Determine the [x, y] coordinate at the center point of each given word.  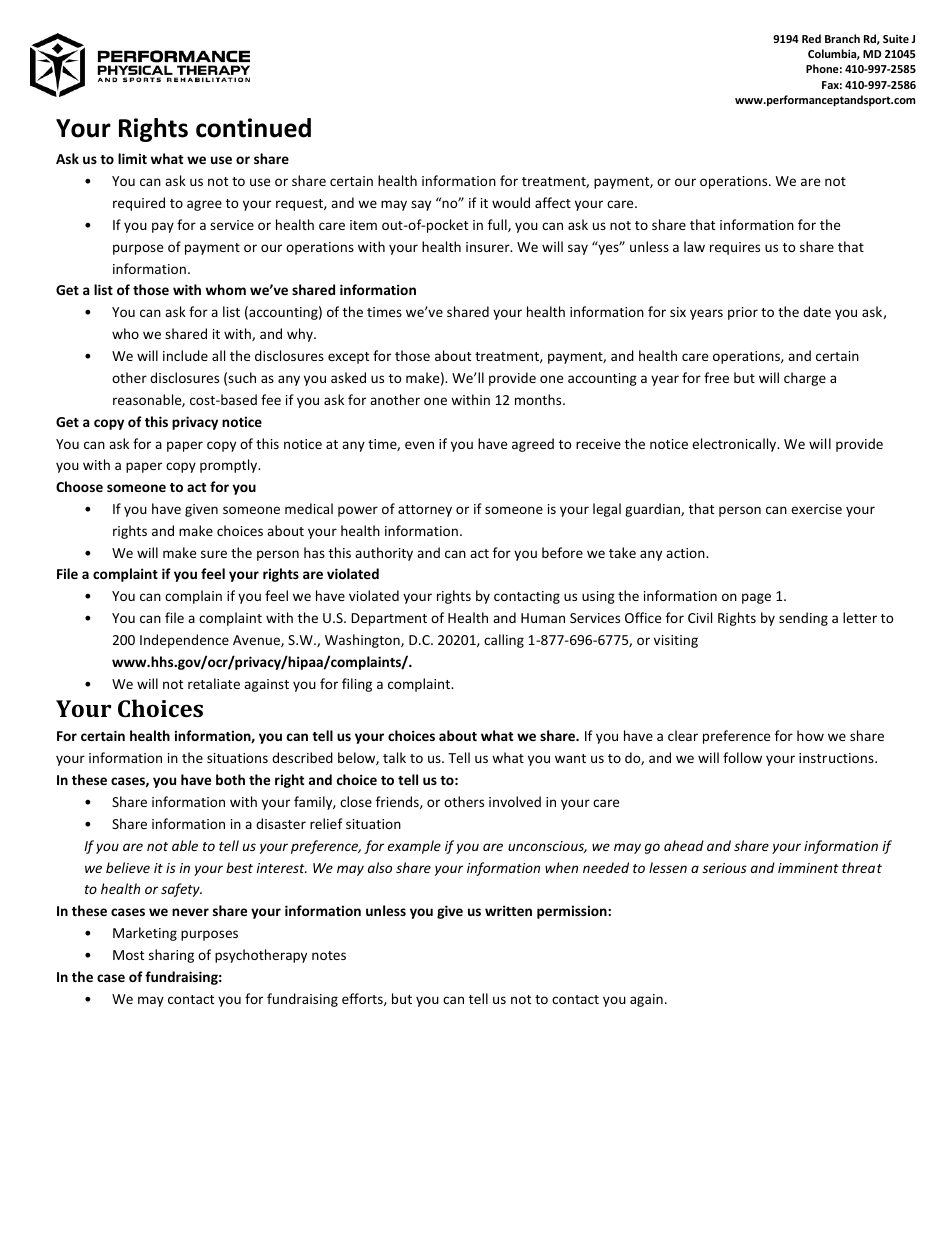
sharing [171, 956]
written [508, 910]
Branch [842, 38]
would [511, 202]
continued [253, 128]
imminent [808, 868]
